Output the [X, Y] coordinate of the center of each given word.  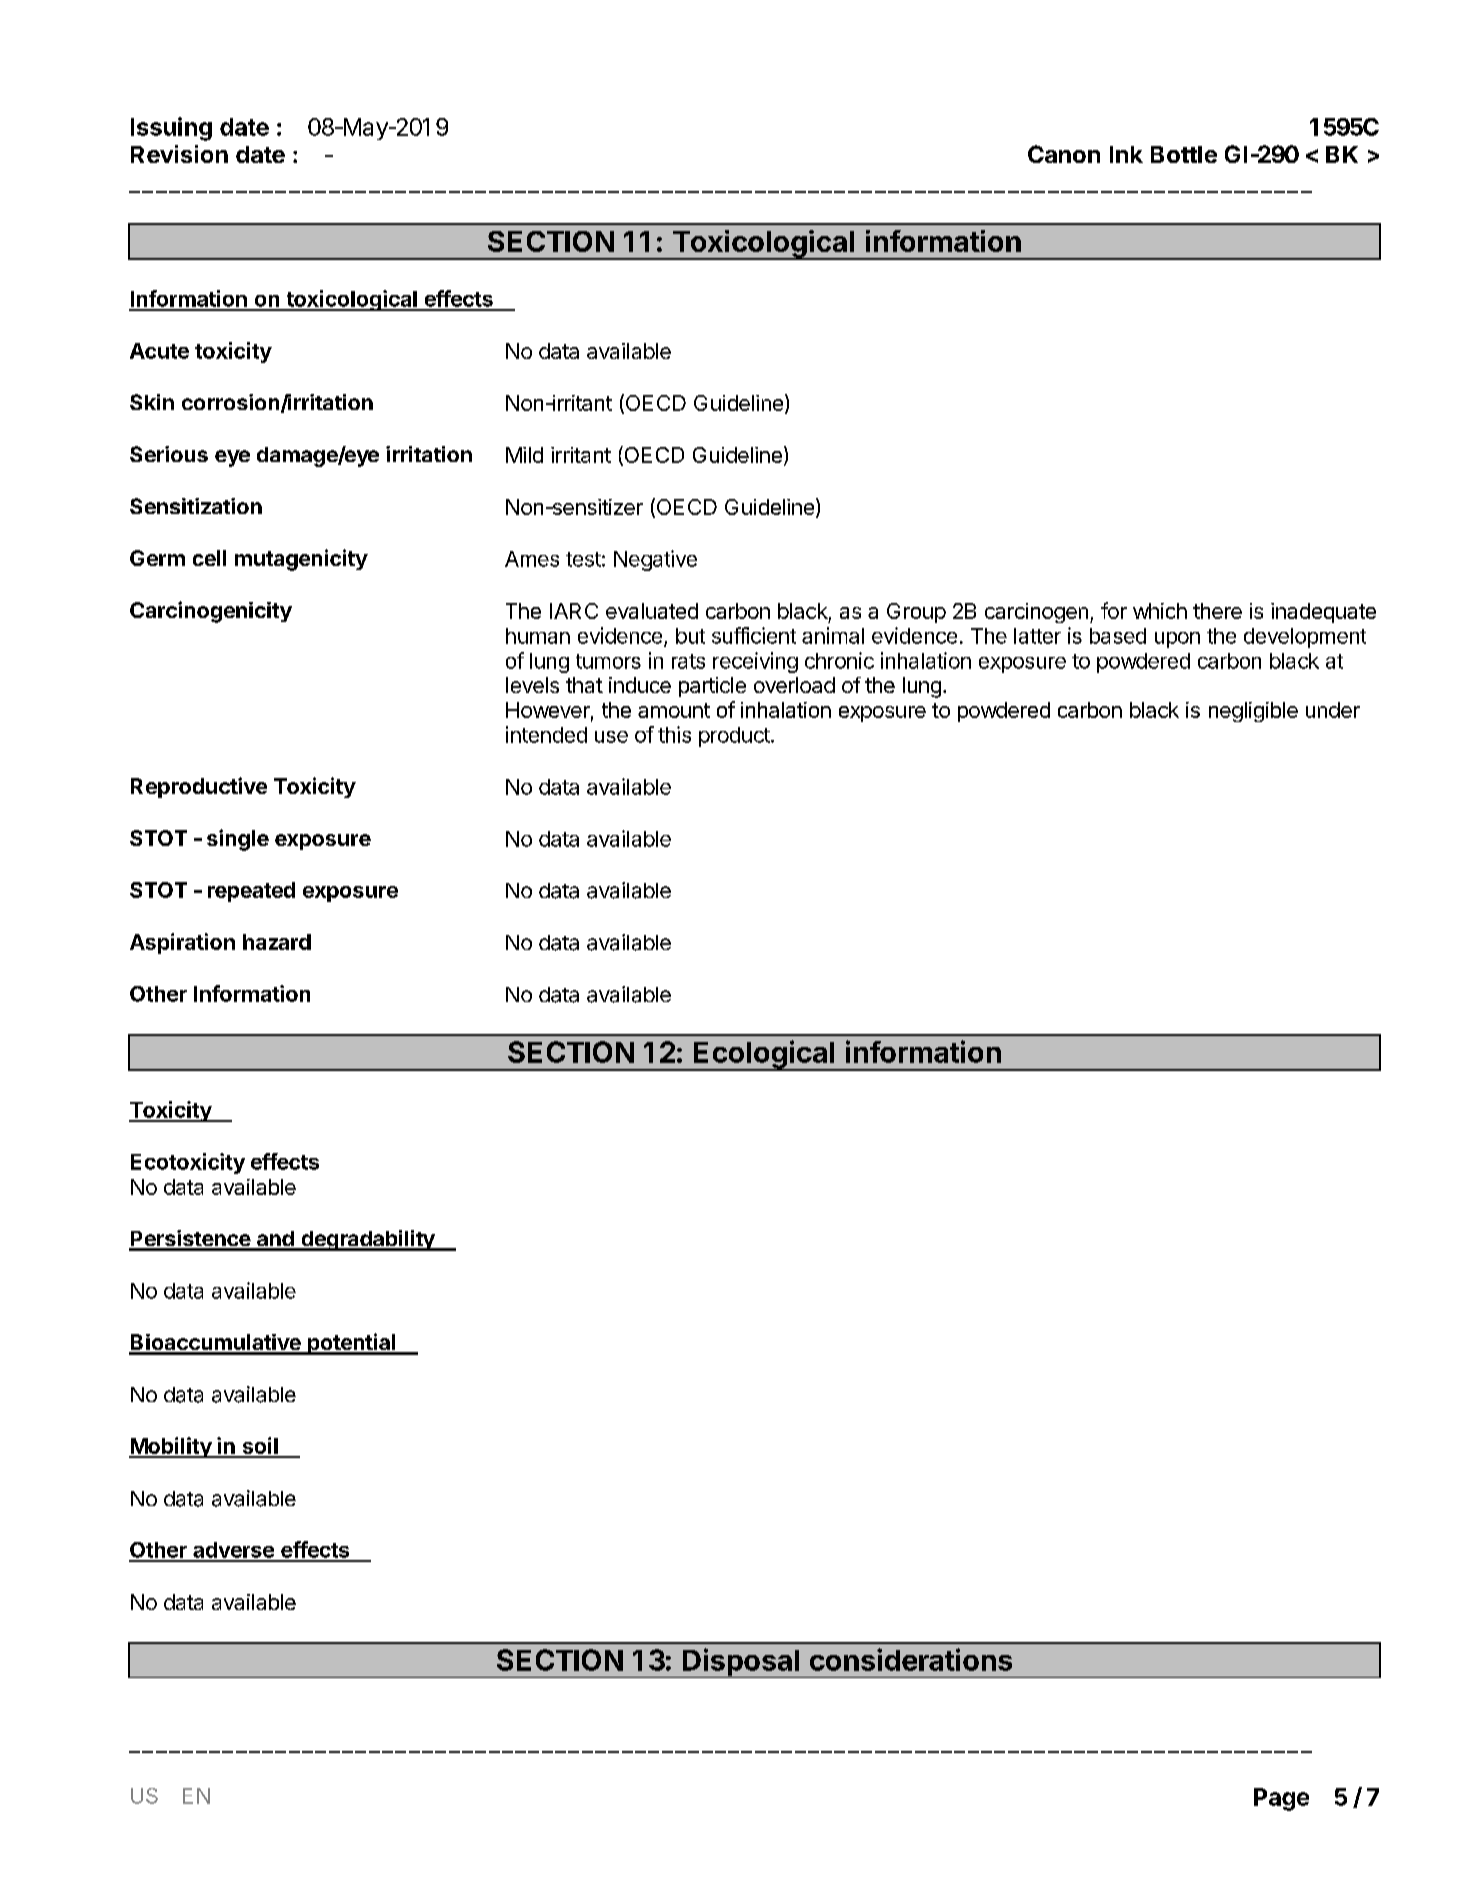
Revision [179, 154]
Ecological [764, 1055]
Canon [1064, 154]
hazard [277, 942]
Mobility [171, 1447]
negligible [1253, 712]
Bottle [1184, 154]
